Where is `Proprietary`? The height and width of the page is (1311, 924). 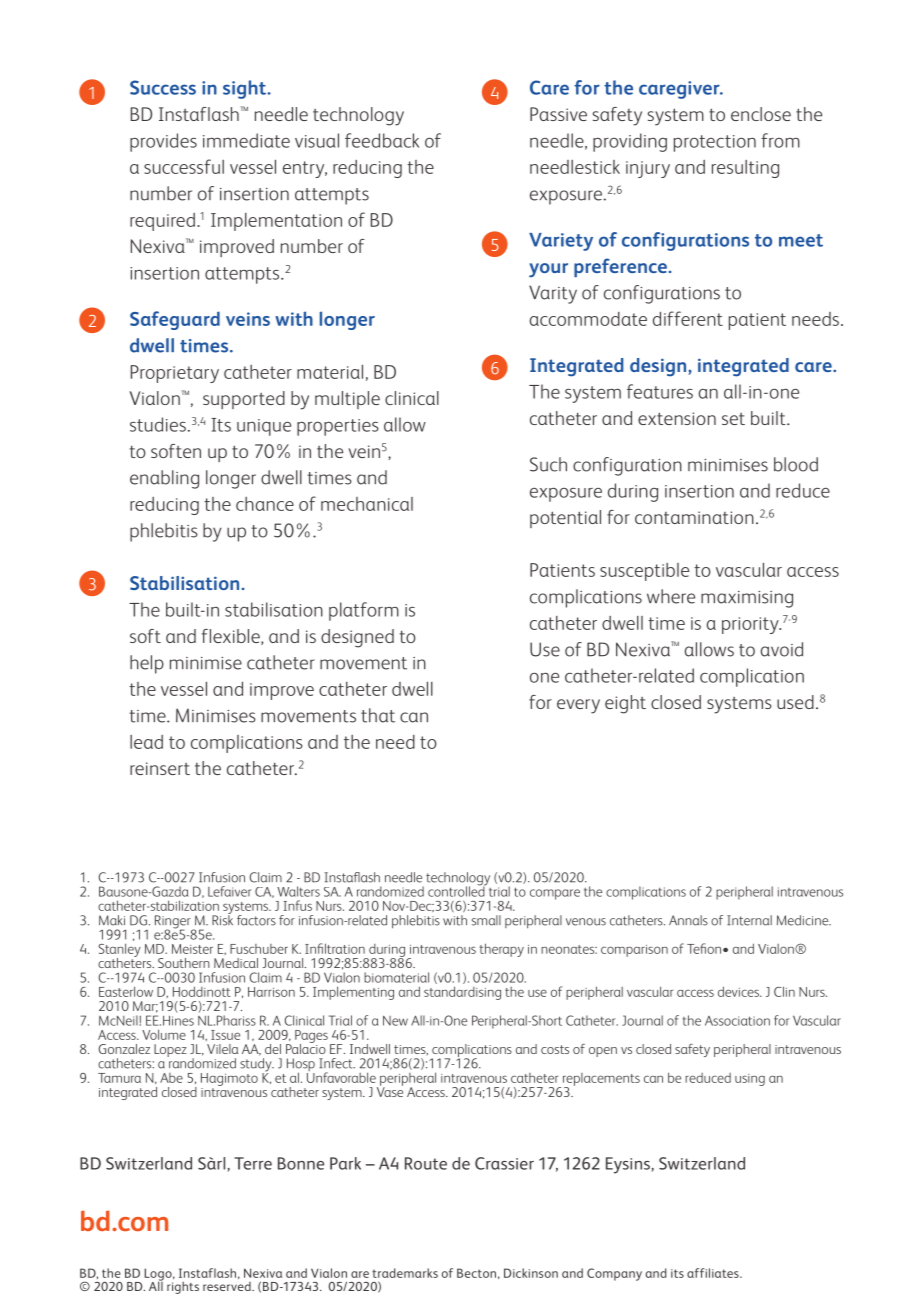
Proprietary is located at coordinates (175, 374).
